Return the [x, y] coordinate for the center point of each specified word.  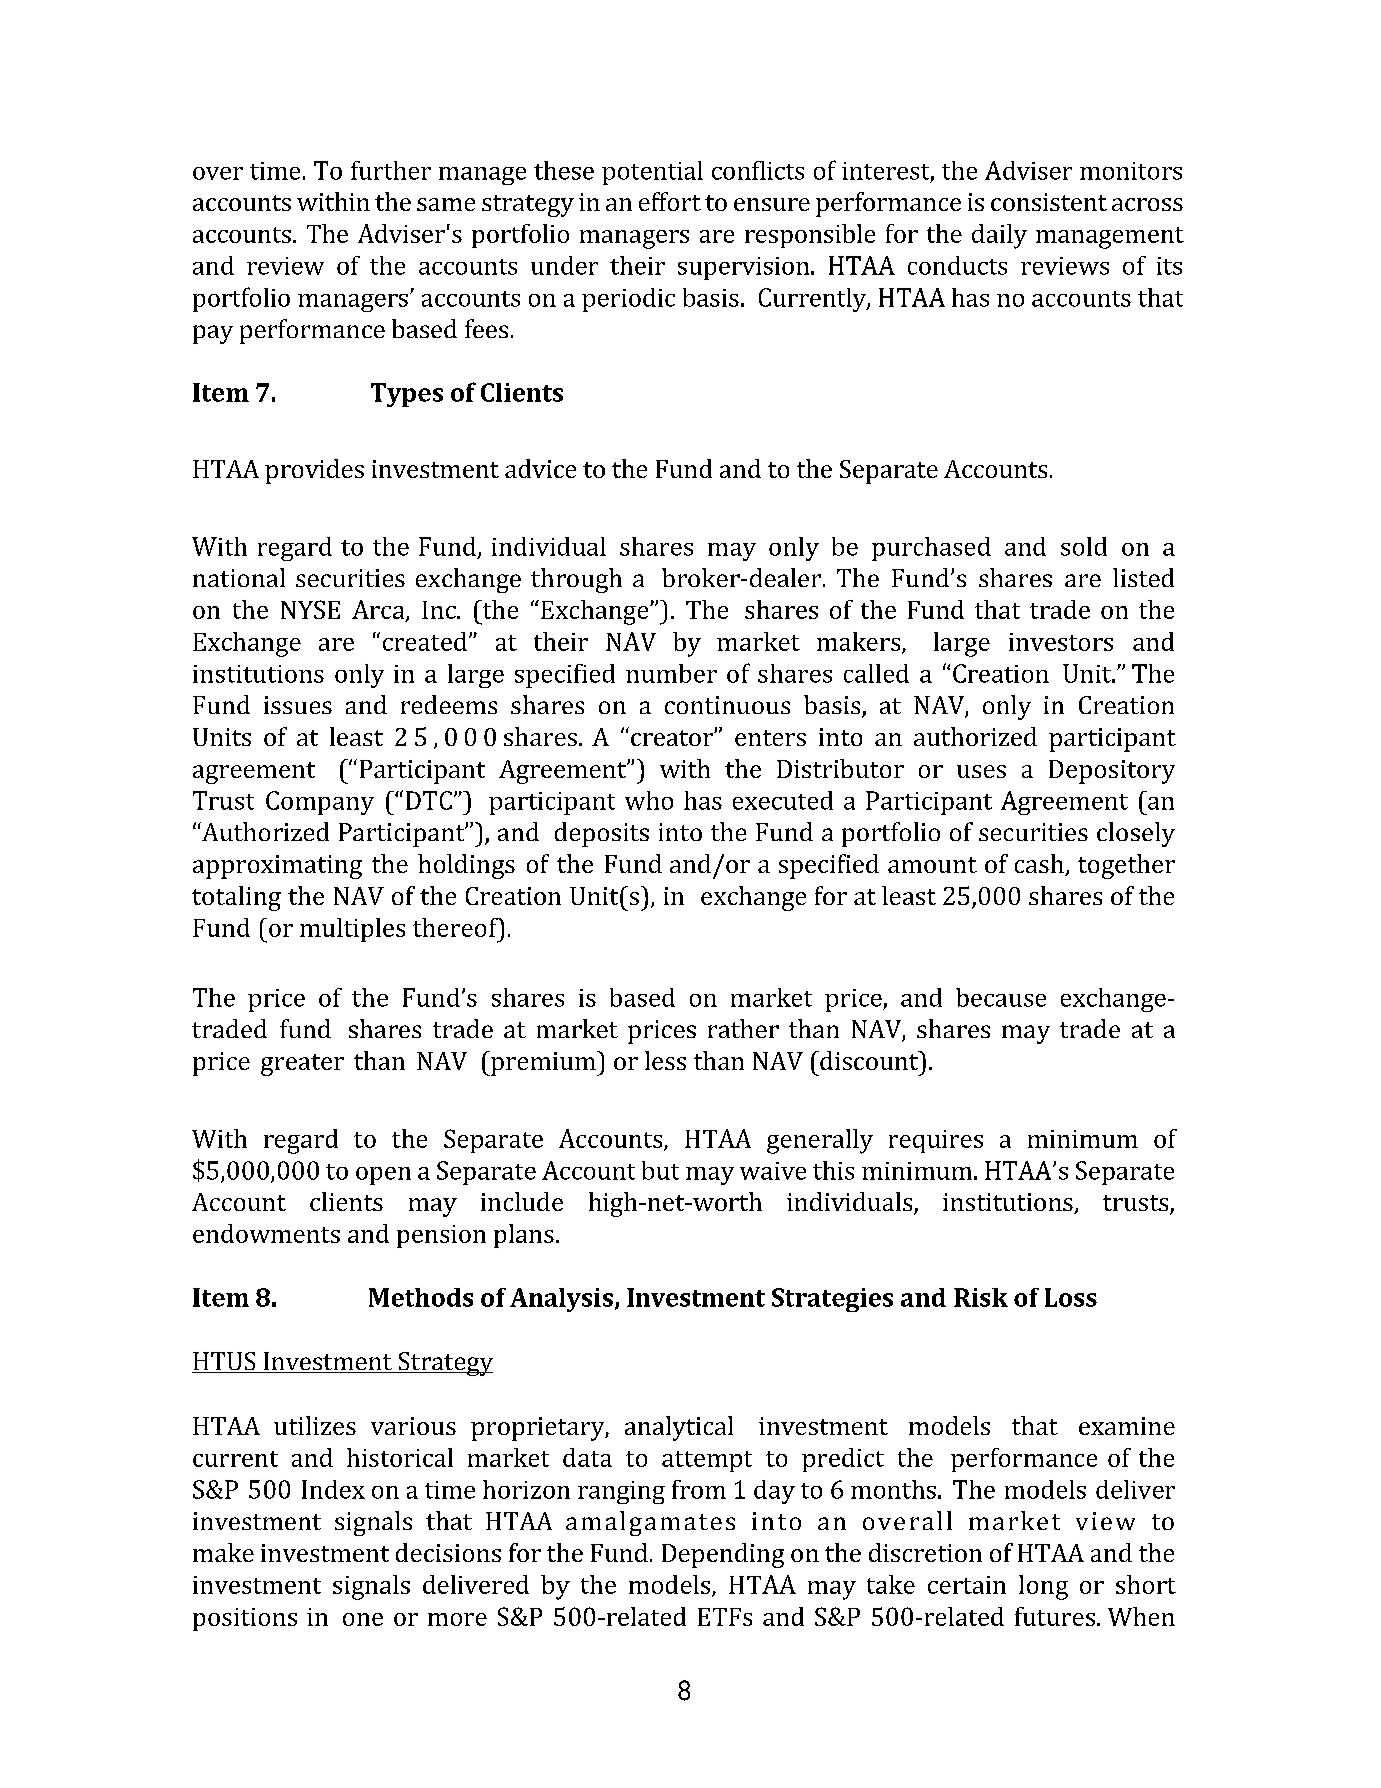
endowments [266, 1233]
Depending [723, 1555]
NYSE [310, 609]
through [576, 580]
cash [1040, 865]
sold [1084, 546]
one [363, 1619]
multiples [352, 930]
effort [670, 201]
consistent [1049, 202]
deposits [602, 834]
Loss [1071, 1297]
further [391, 170]
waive [773, 1171]
